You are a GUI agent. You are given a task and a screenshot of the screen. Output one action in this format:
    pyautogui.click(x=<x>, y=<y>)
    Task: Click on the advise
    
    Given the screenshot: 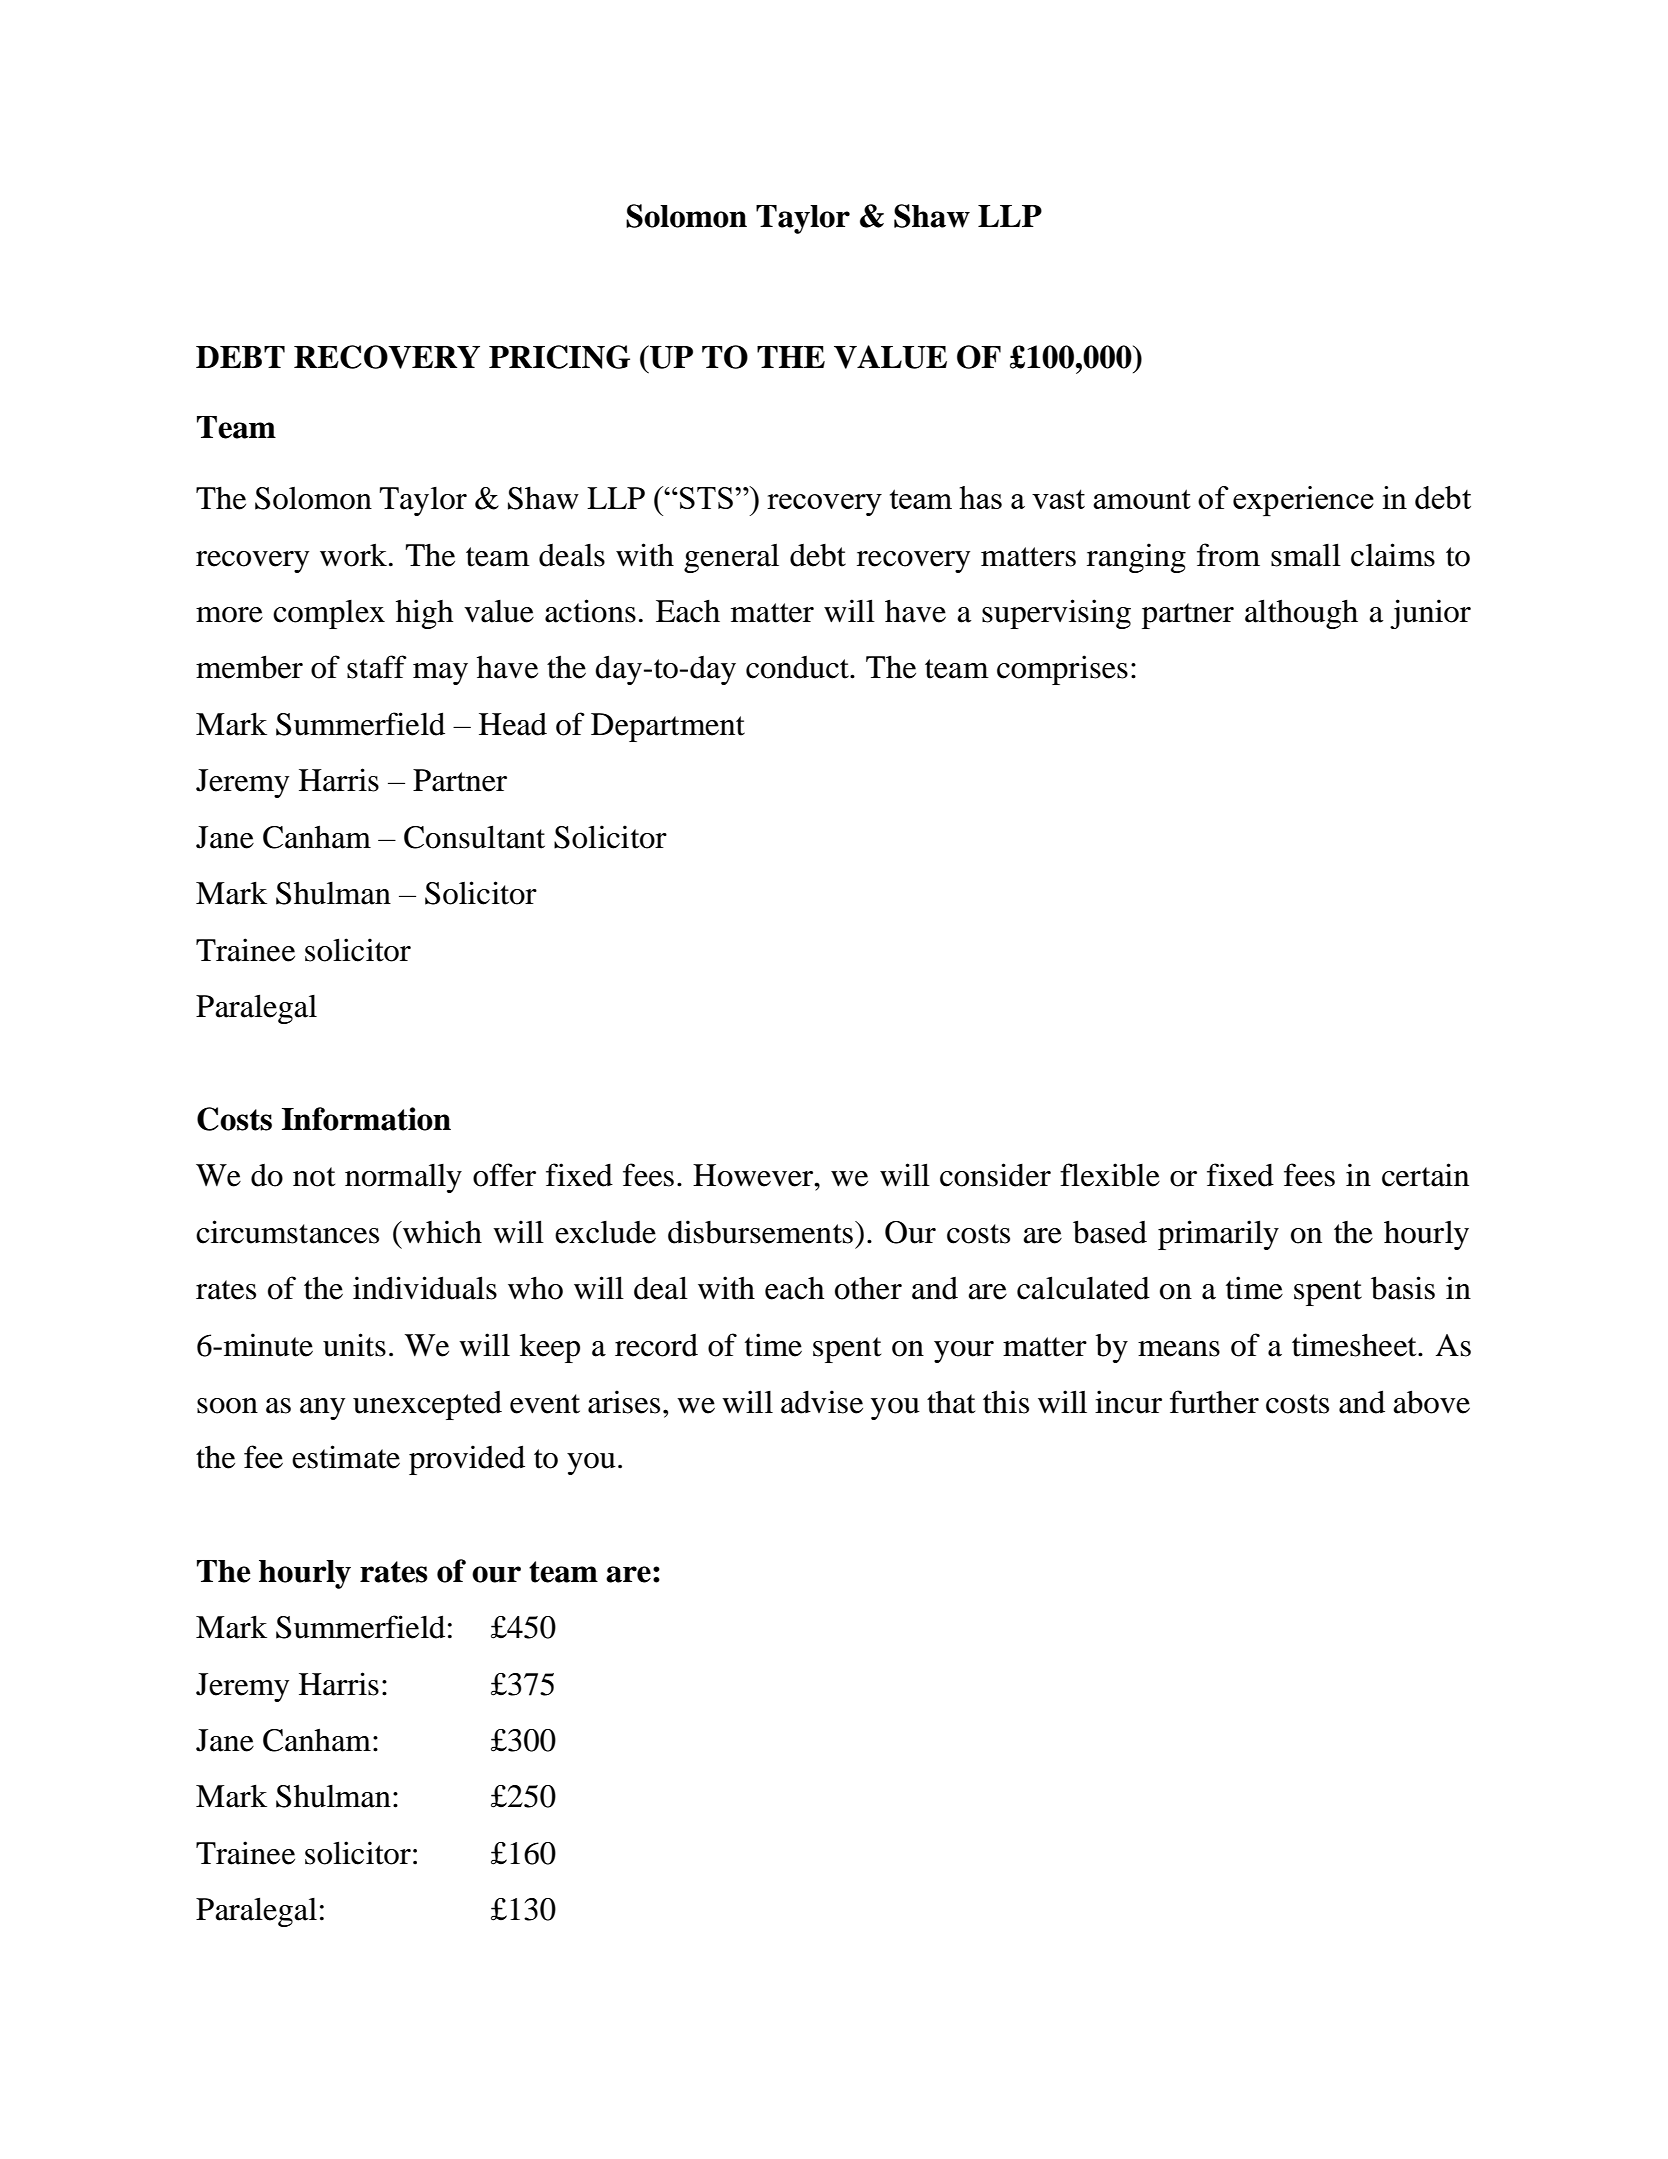 What is the action you would take?
    pyautogui.click(x=822, y=1402)
